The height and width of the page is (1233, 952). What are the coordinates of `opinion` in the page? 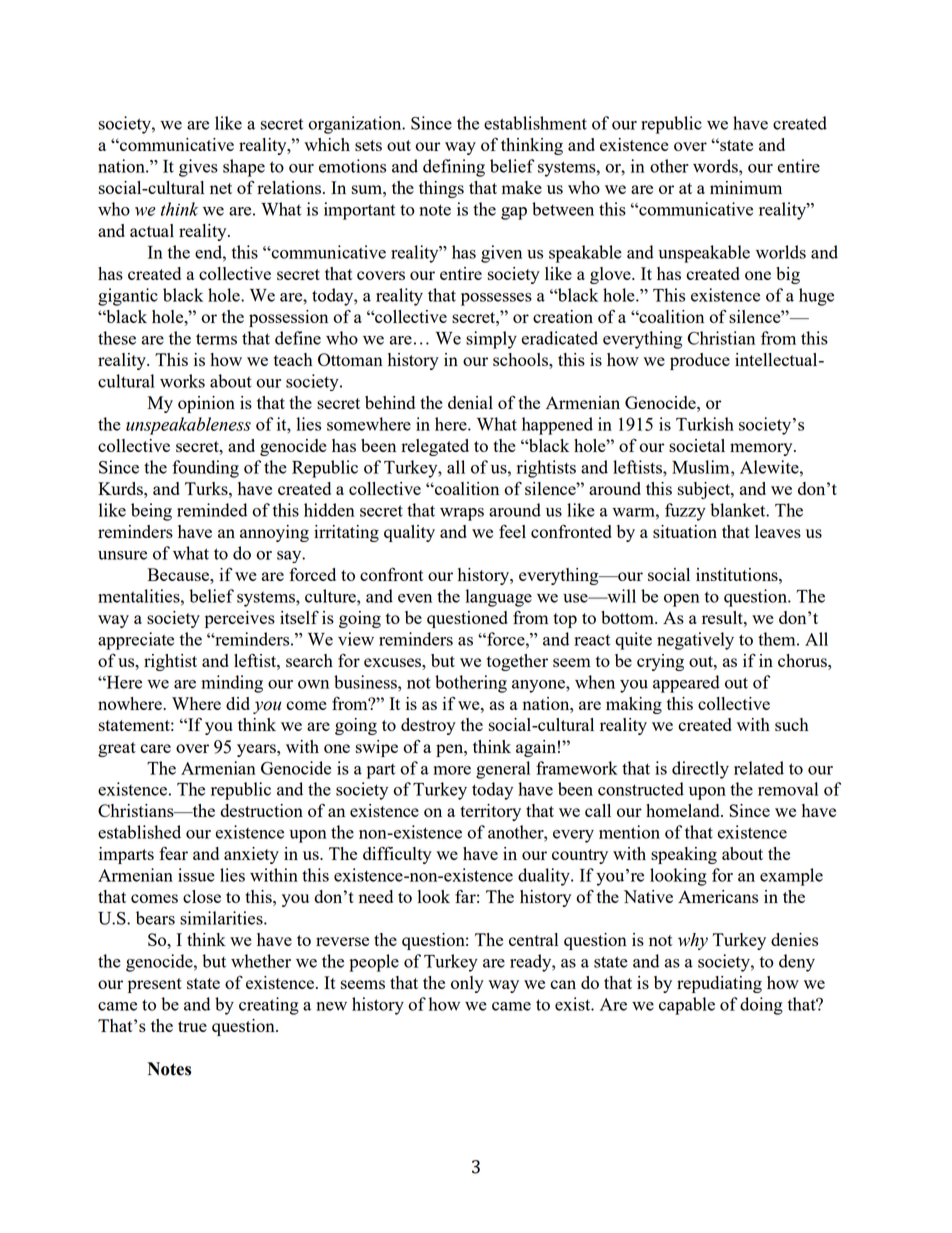 It's located at (206, 404).
